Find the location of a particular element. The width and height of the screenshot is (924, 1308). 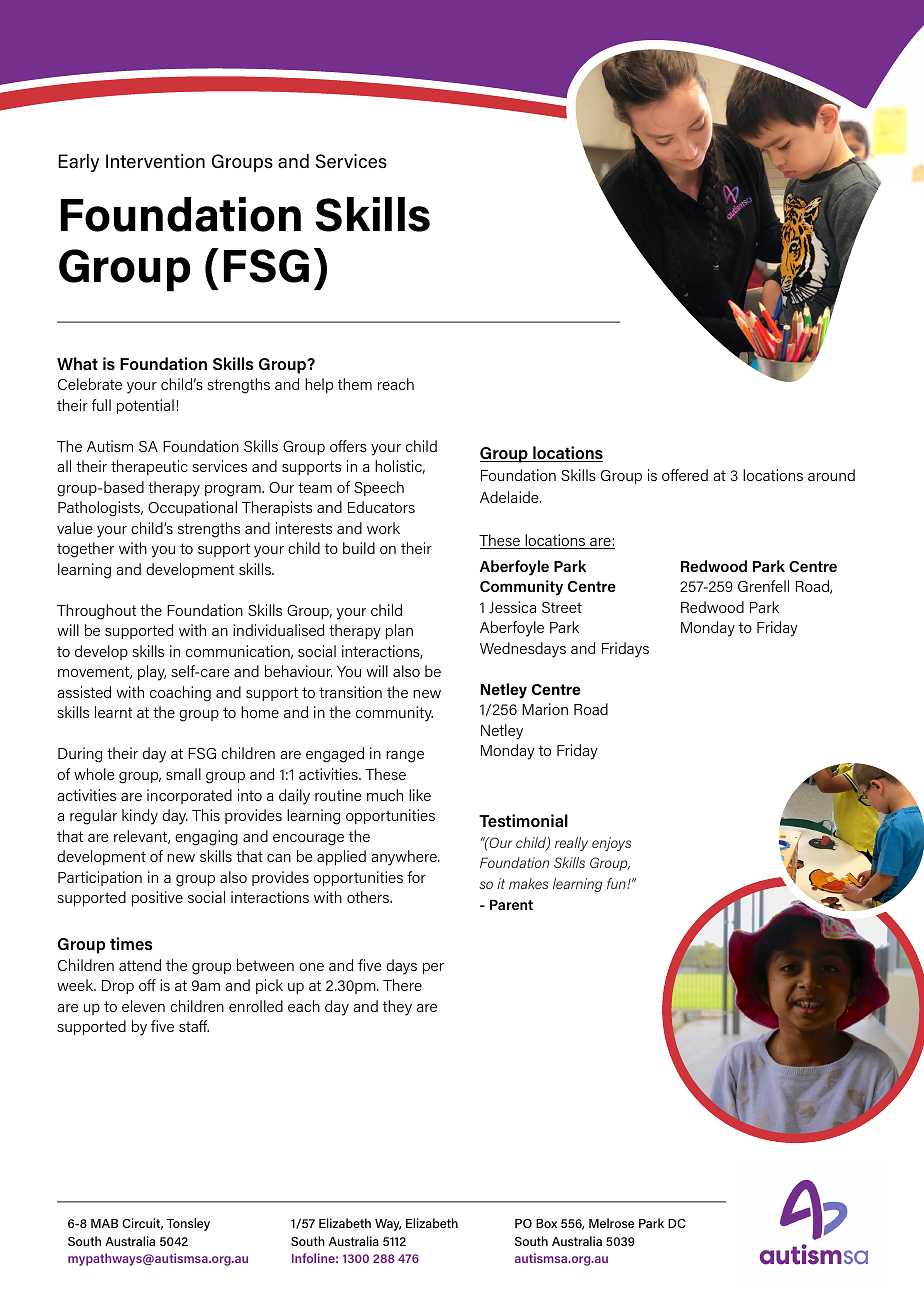

Box is located at coordinates (546, 1223).
